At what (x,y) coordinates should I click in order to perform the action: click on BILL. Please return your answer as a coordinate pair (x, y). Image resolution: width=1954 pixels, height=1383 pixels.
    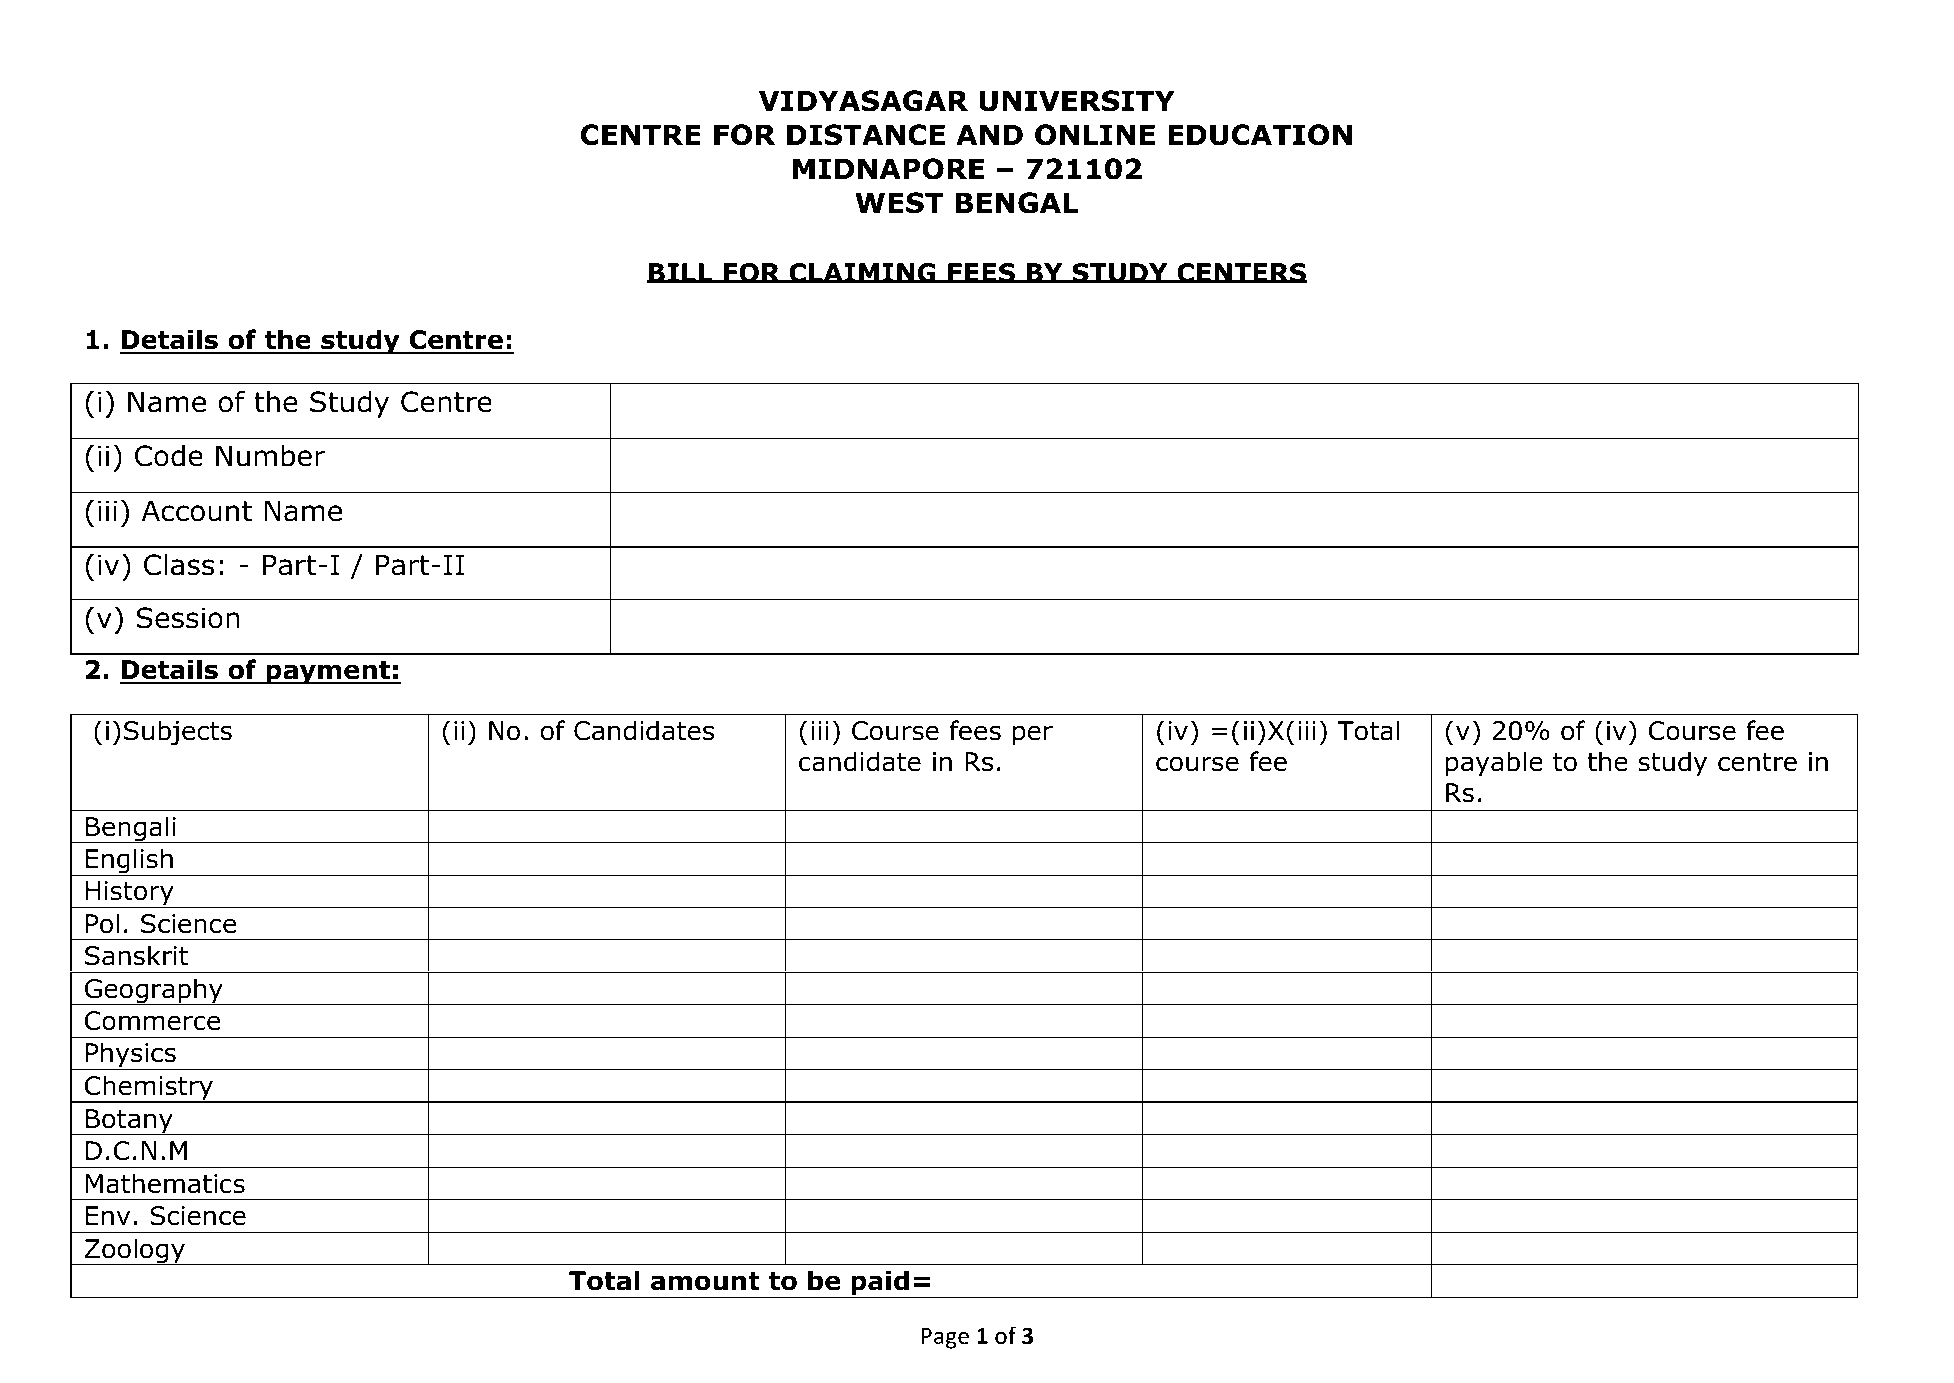
    Looking at the image, I should click on (681, 273).
